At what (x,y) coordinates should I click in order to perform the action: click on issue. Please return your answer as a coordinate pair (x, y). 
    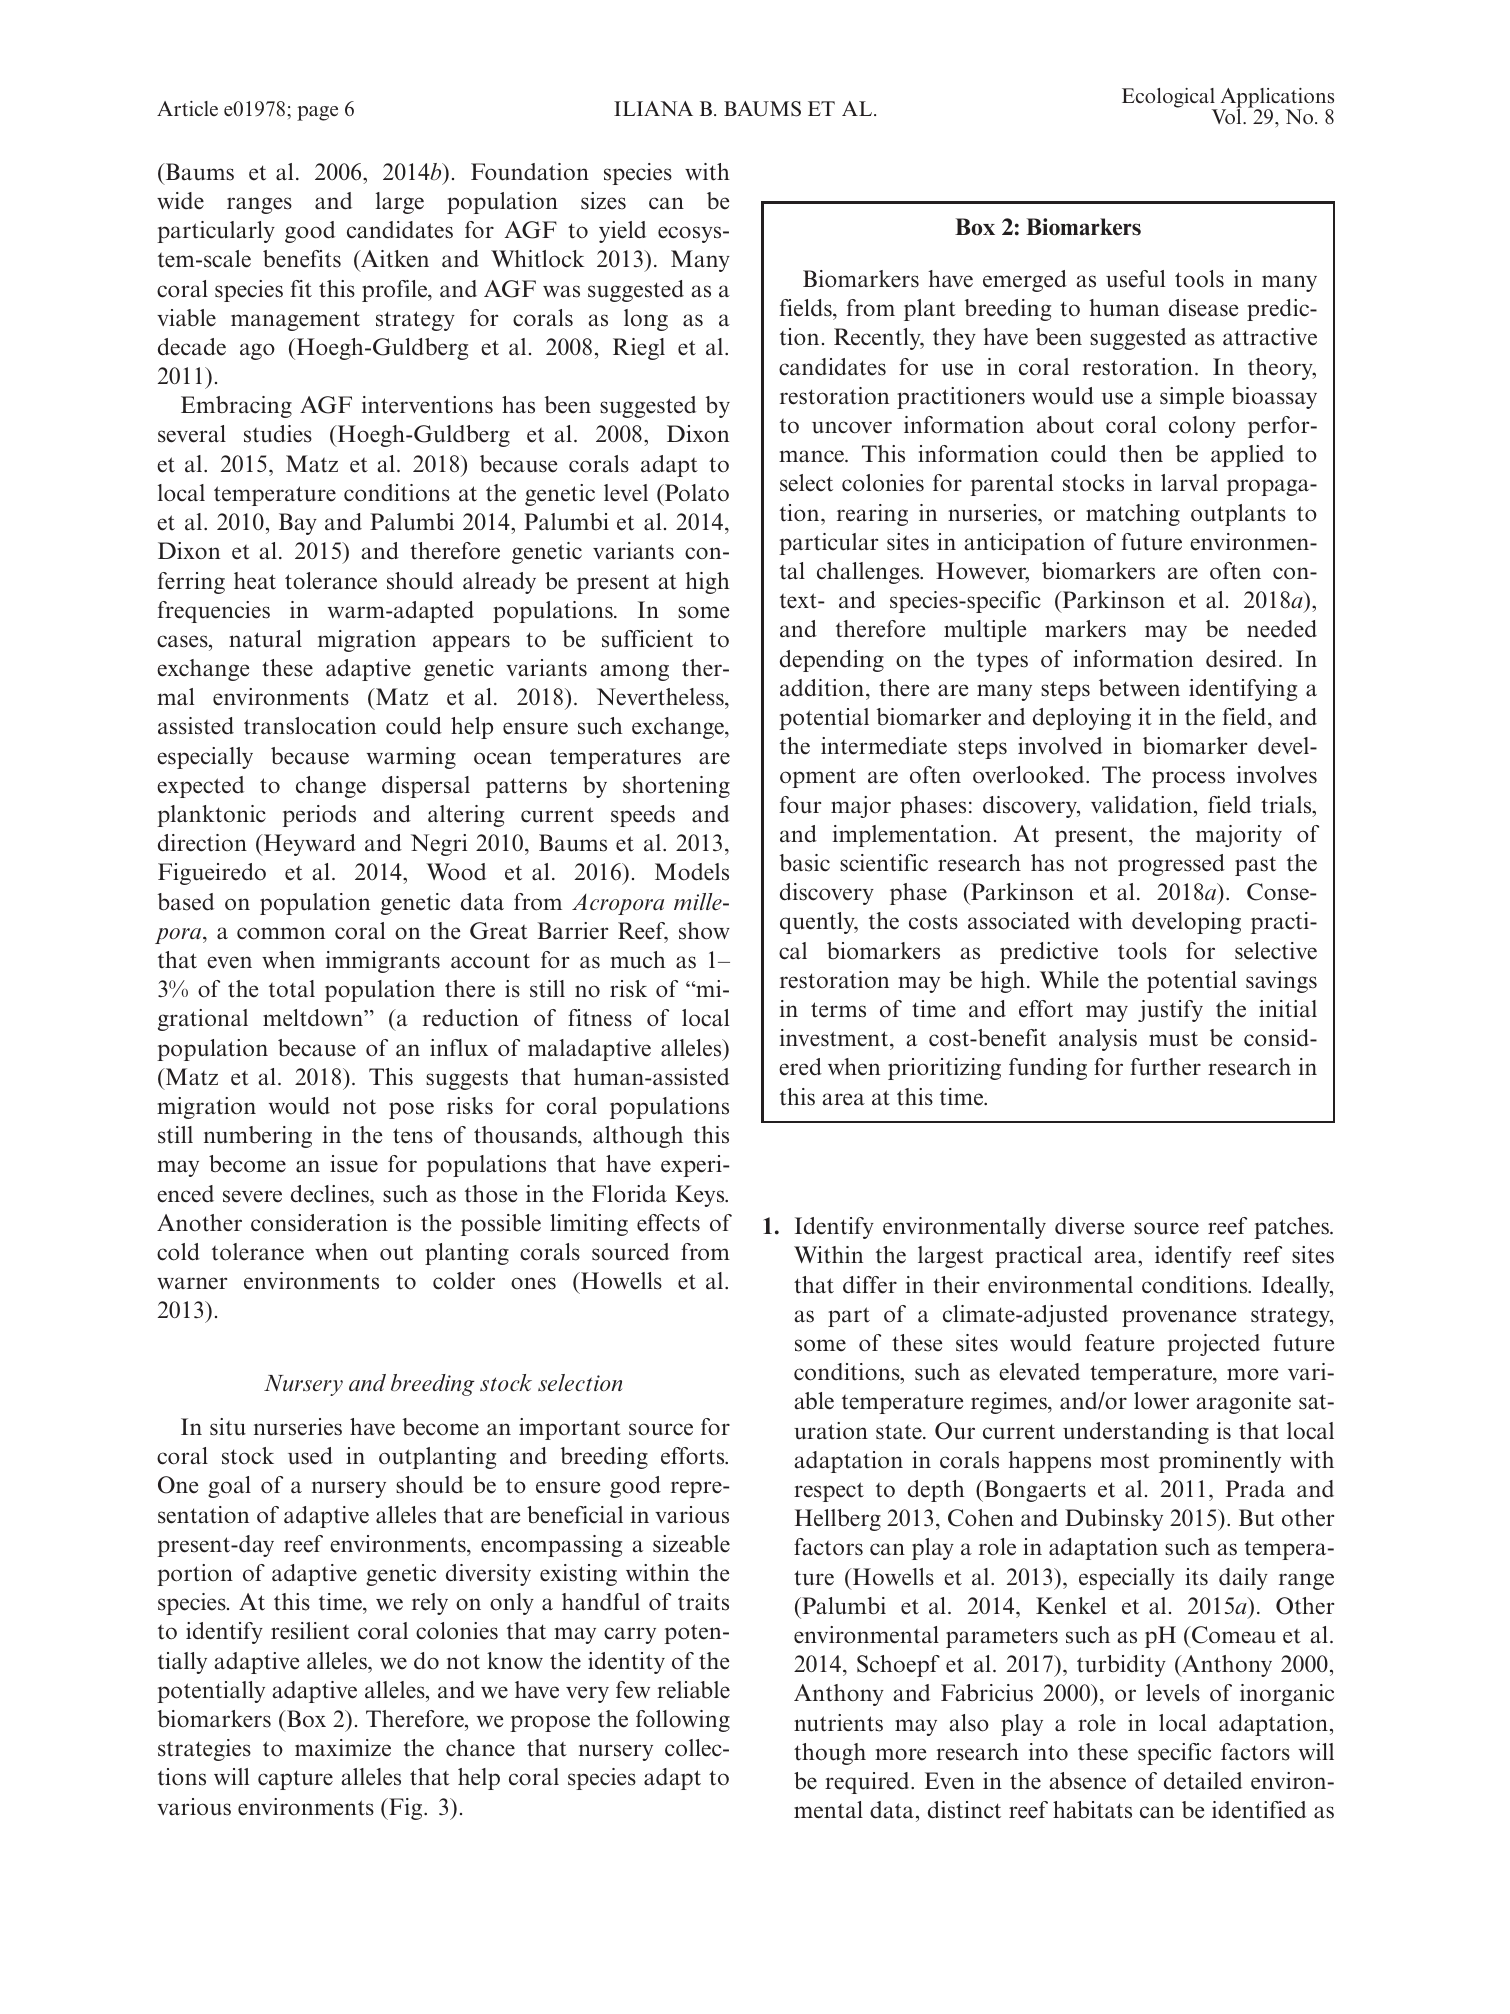
    Looking at the image, I should click on (354, 1164).
